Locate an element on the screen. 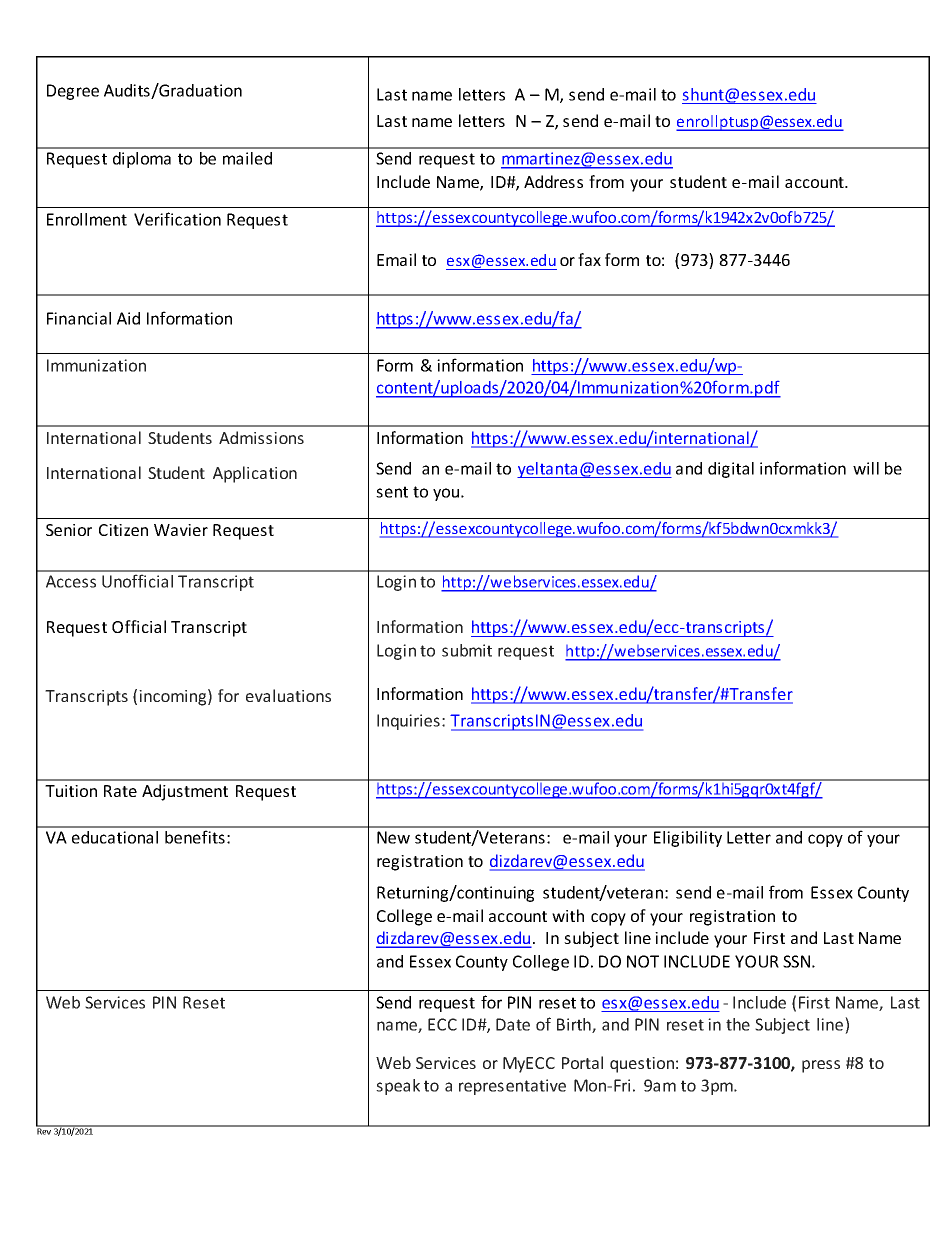 This screenshot has width=952, height=1233. submit is located at coordinates (467, 650).
